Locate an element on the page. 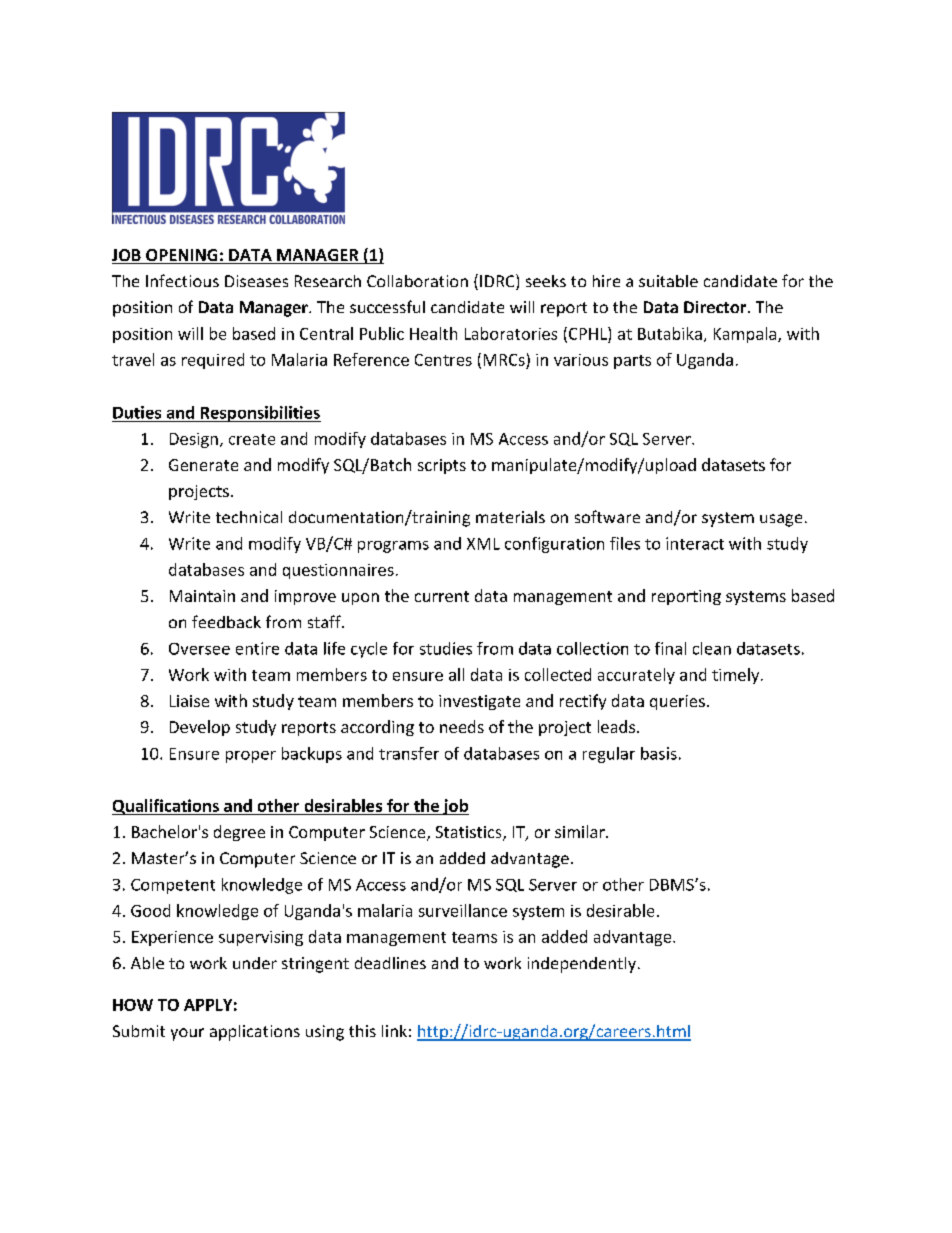  Infectious is located at coordinates (182, 280).
